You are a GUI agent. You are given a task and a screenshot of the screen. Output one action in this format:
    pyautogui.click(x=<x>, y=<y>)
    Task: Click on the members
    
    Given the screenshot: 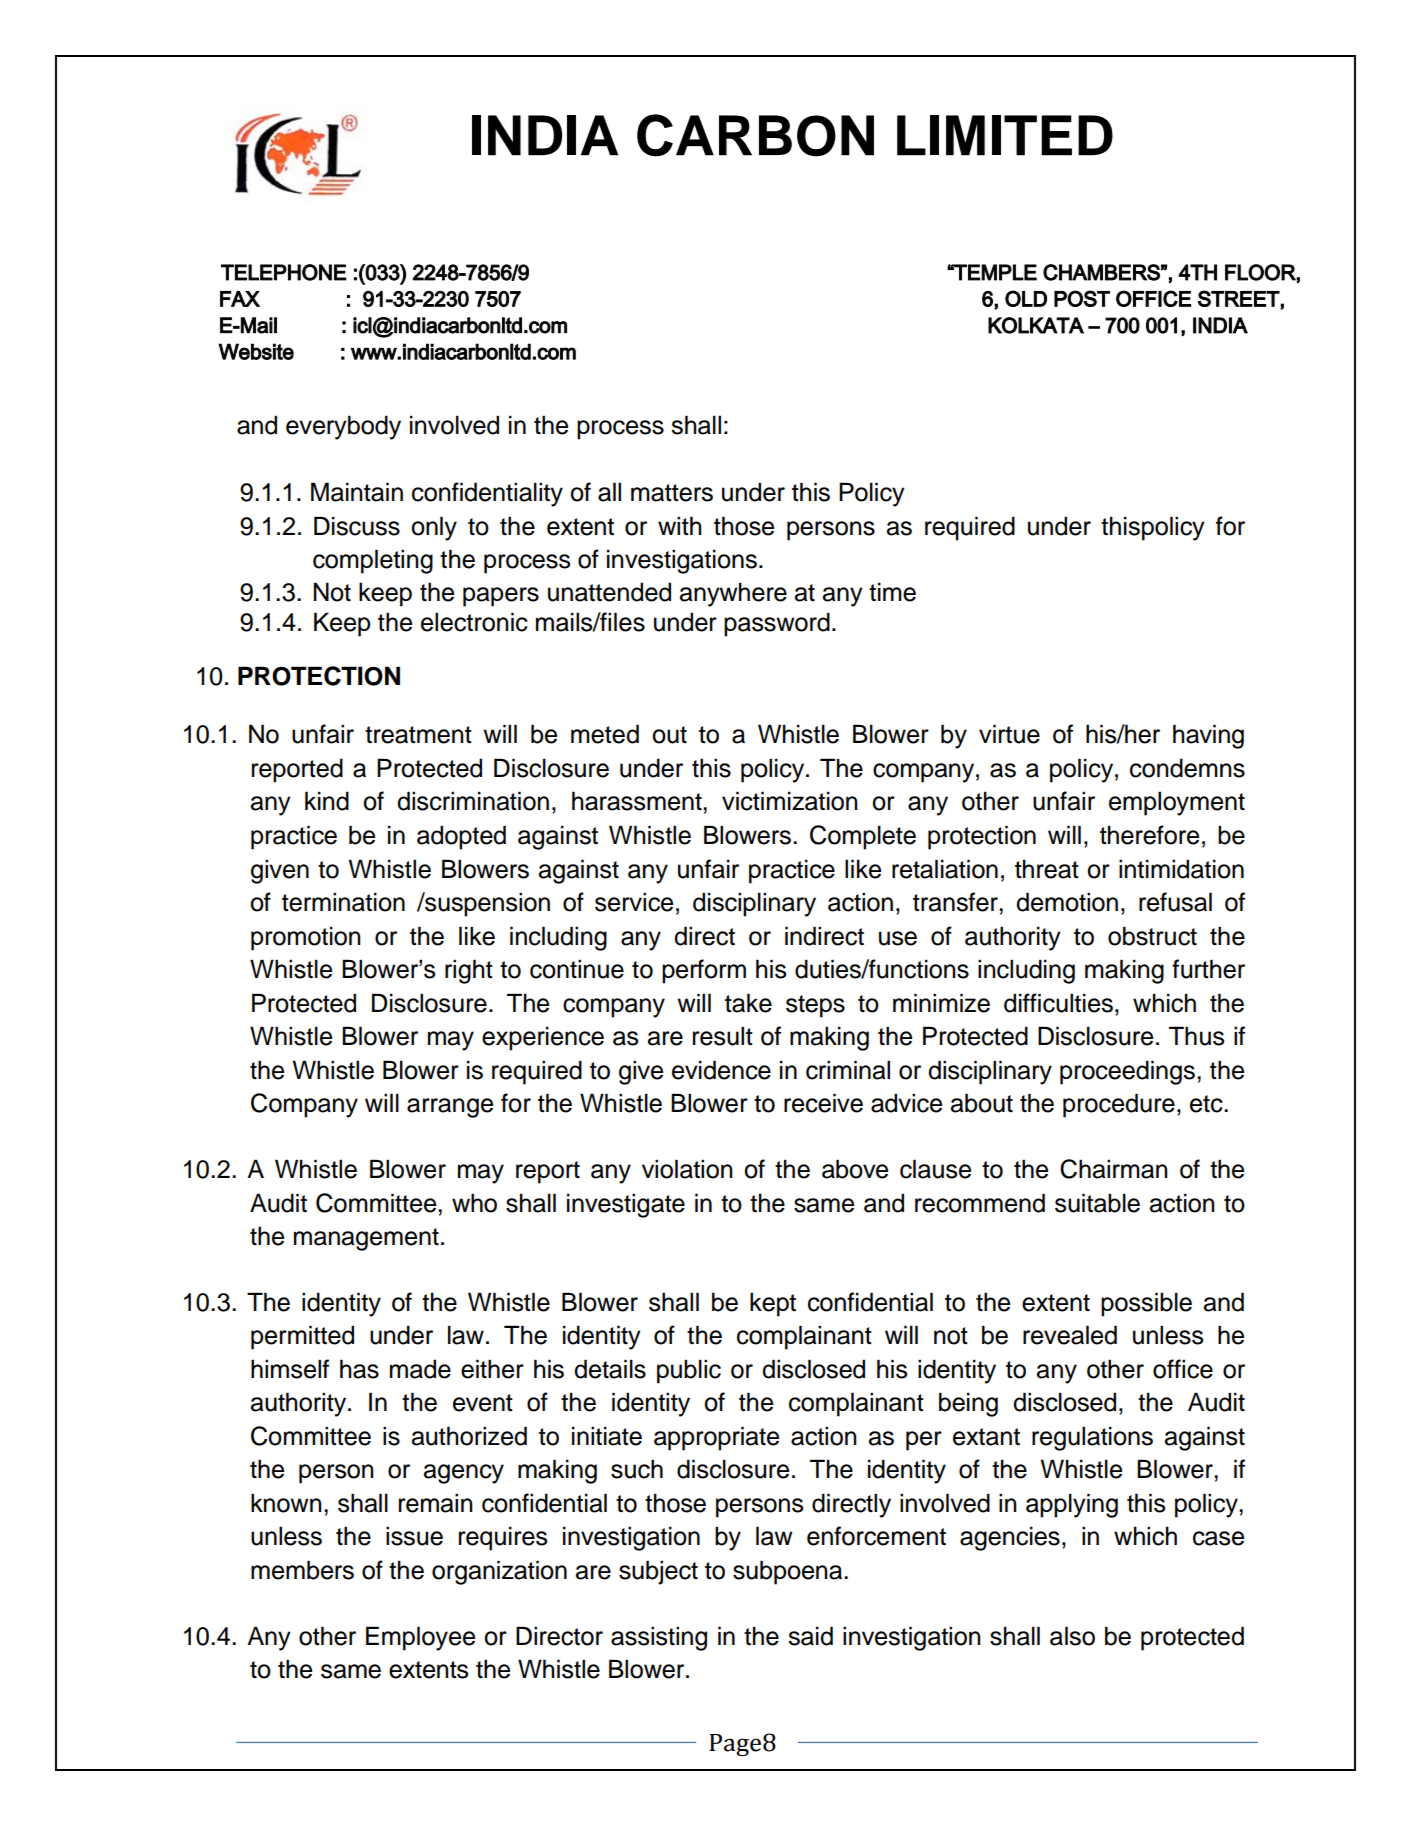 What is the action you would take?
    pyautogui.click(x=302, y=1570)
